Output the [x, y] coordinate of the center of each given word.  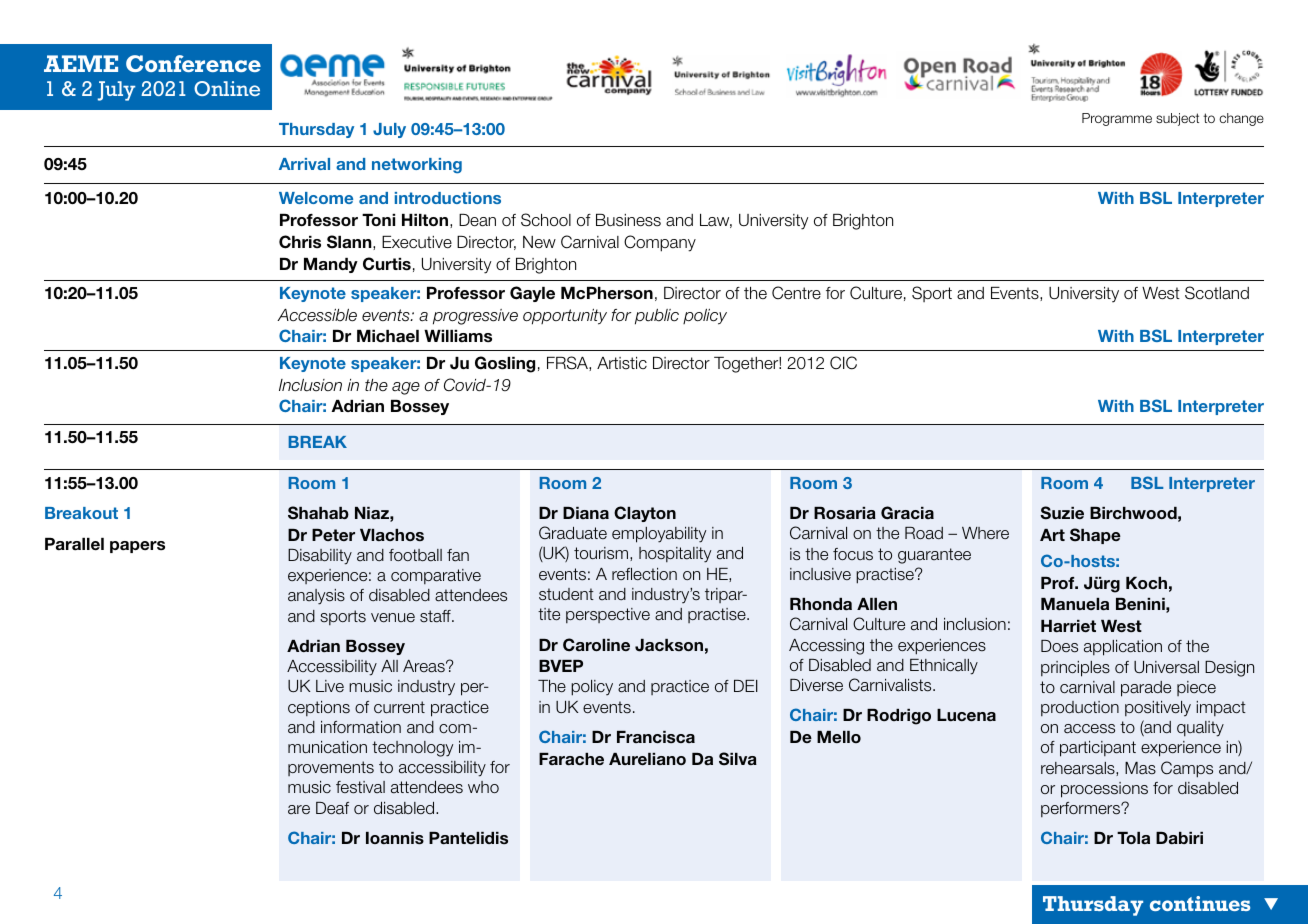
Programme [1117, 119]
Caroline [596, 645]
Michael [388, 336]
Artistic [622, 363]
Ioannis [395, 838]
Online [227, 88]
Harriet [1068, 626]
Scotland [1217, 293]
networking [417, 166]
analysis [316, 597]
